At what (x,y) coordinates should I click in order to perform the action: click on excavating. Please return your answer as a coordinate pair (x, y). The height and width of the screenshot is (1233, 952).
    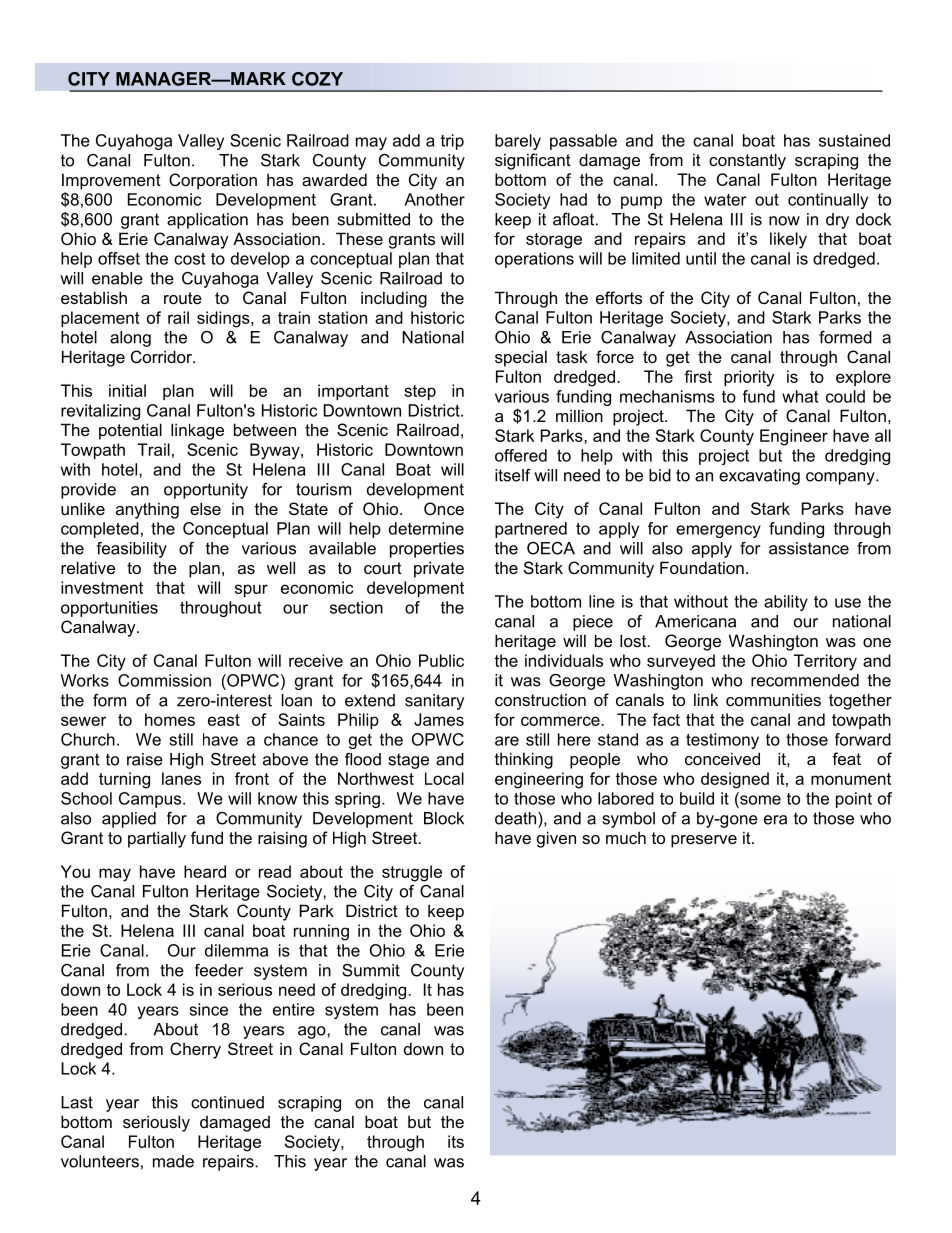
    Looking at the image, I should click on (759, 477).
